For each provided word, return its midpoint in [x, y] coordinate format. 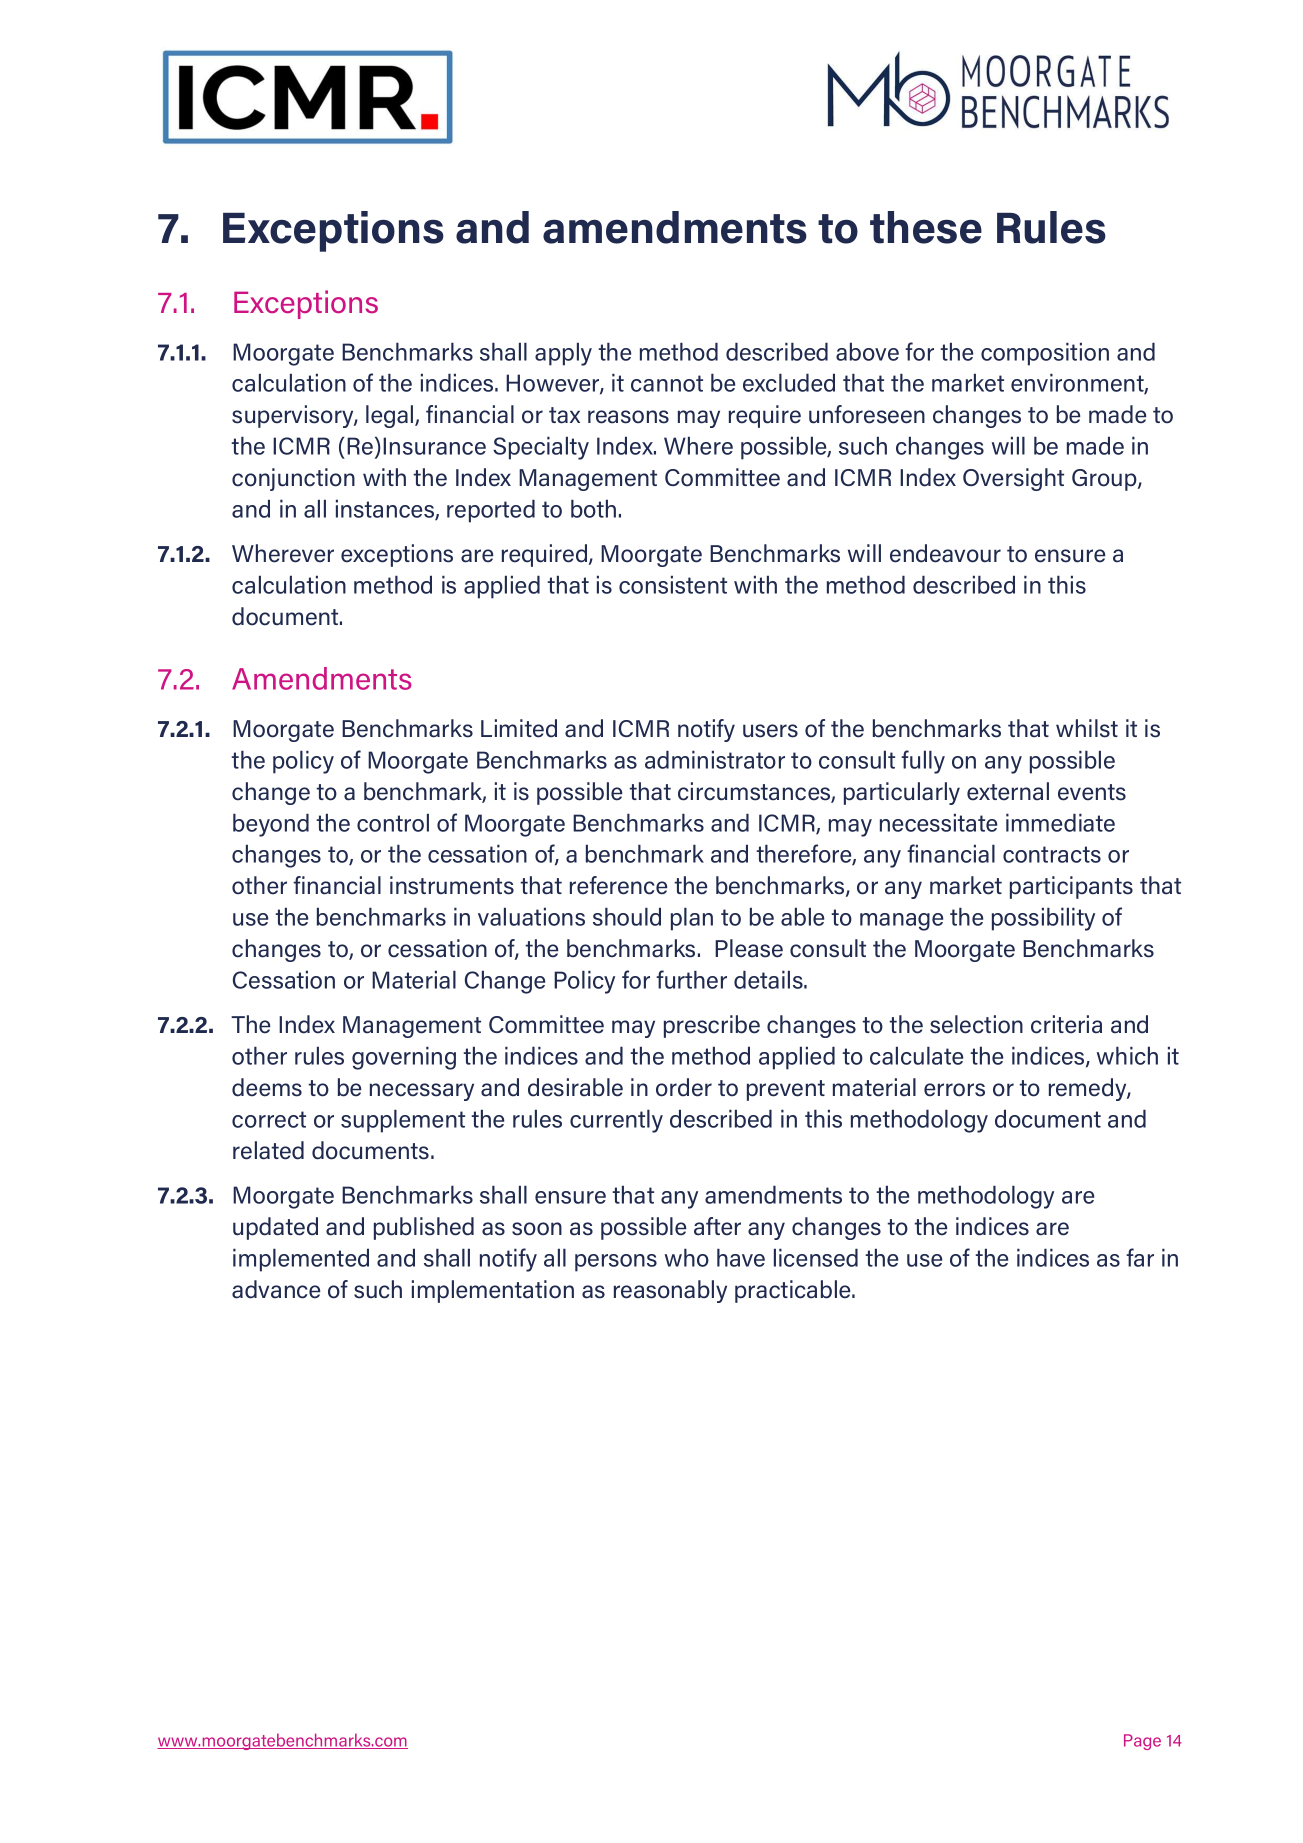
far [1140, 1257]
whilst [1087, 728]
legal [391, 416]
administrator [715, 759]
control [393, 822]
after [717, 1226]
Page [1142, 1742]
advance [276, 1289]
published [424, 1228]
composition [1045, 354]
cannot [667, 383]
